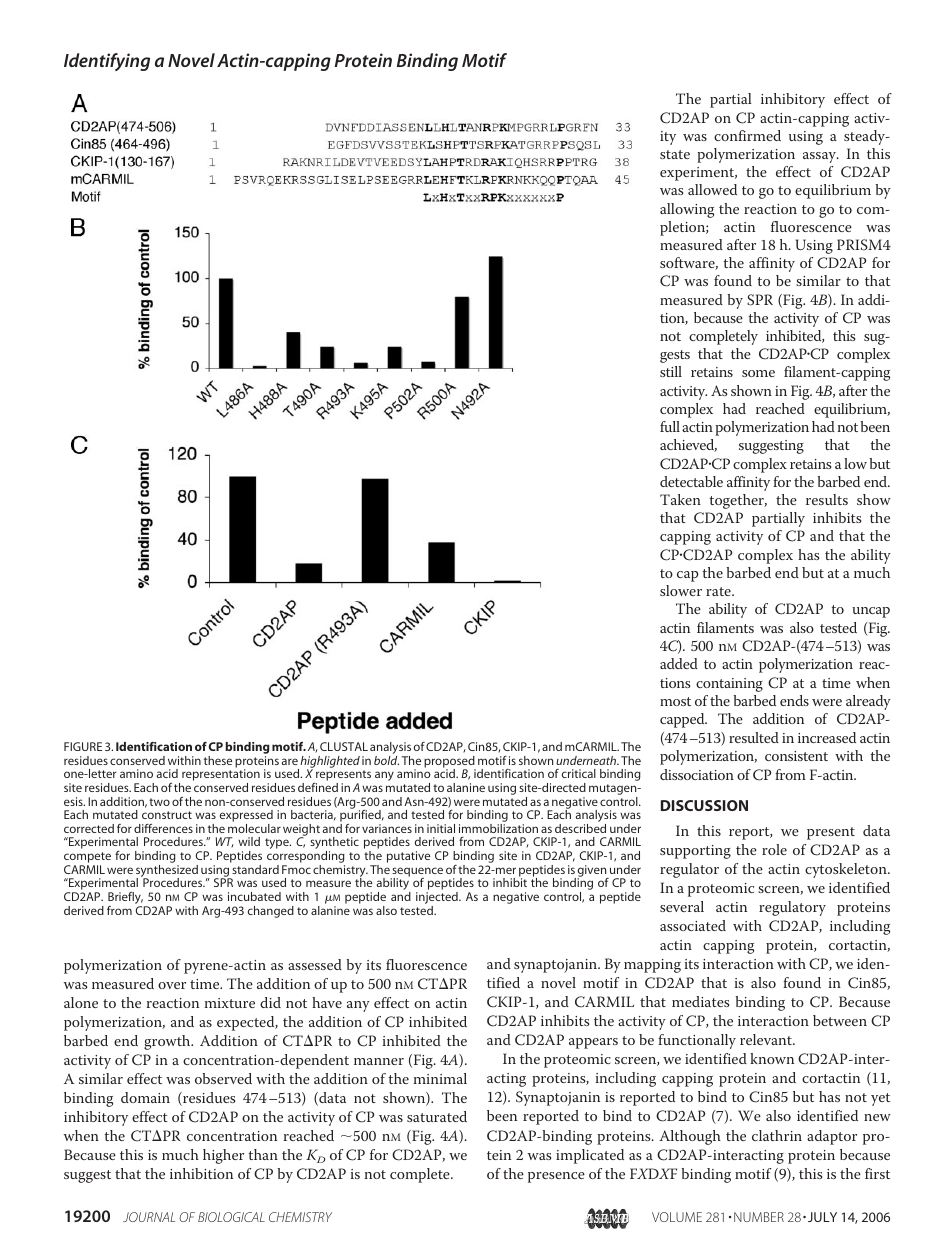 The image size is (952, 1256). I want to click on adaptor, so click(832, 1137).
